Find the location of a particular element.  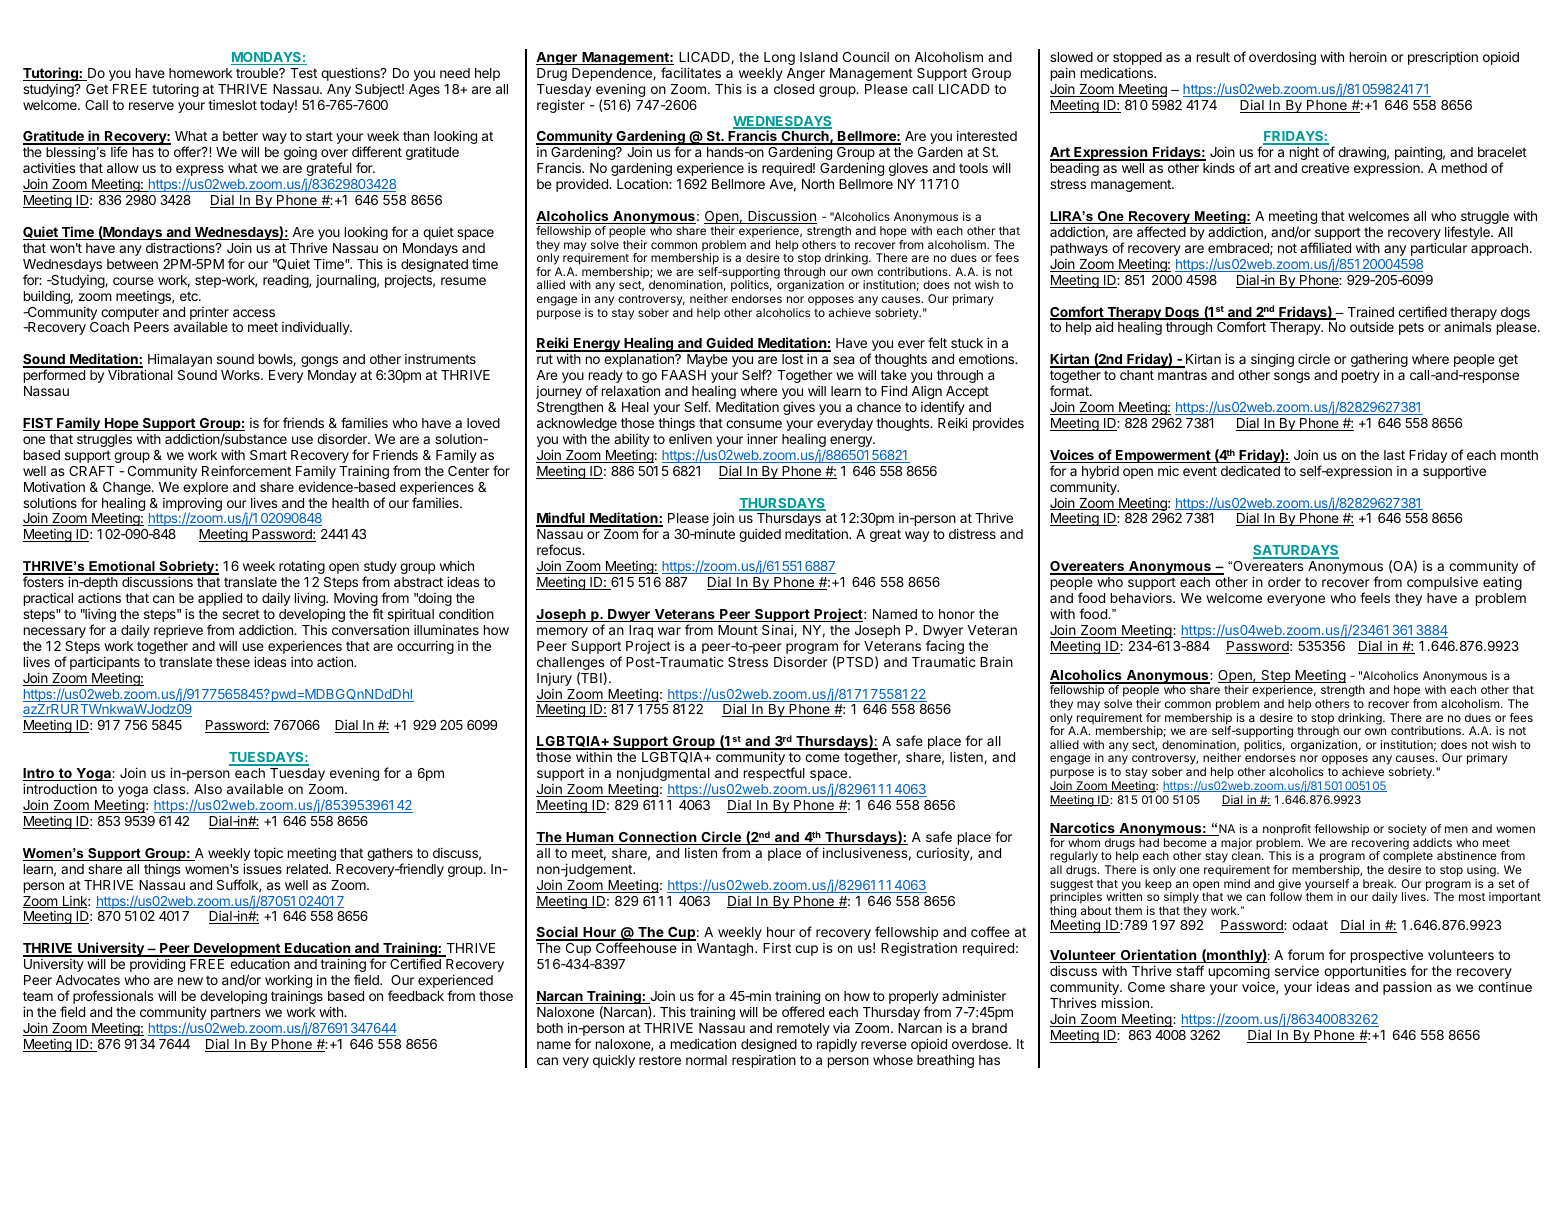

Himalayan is located at coordinates (180, 360).
